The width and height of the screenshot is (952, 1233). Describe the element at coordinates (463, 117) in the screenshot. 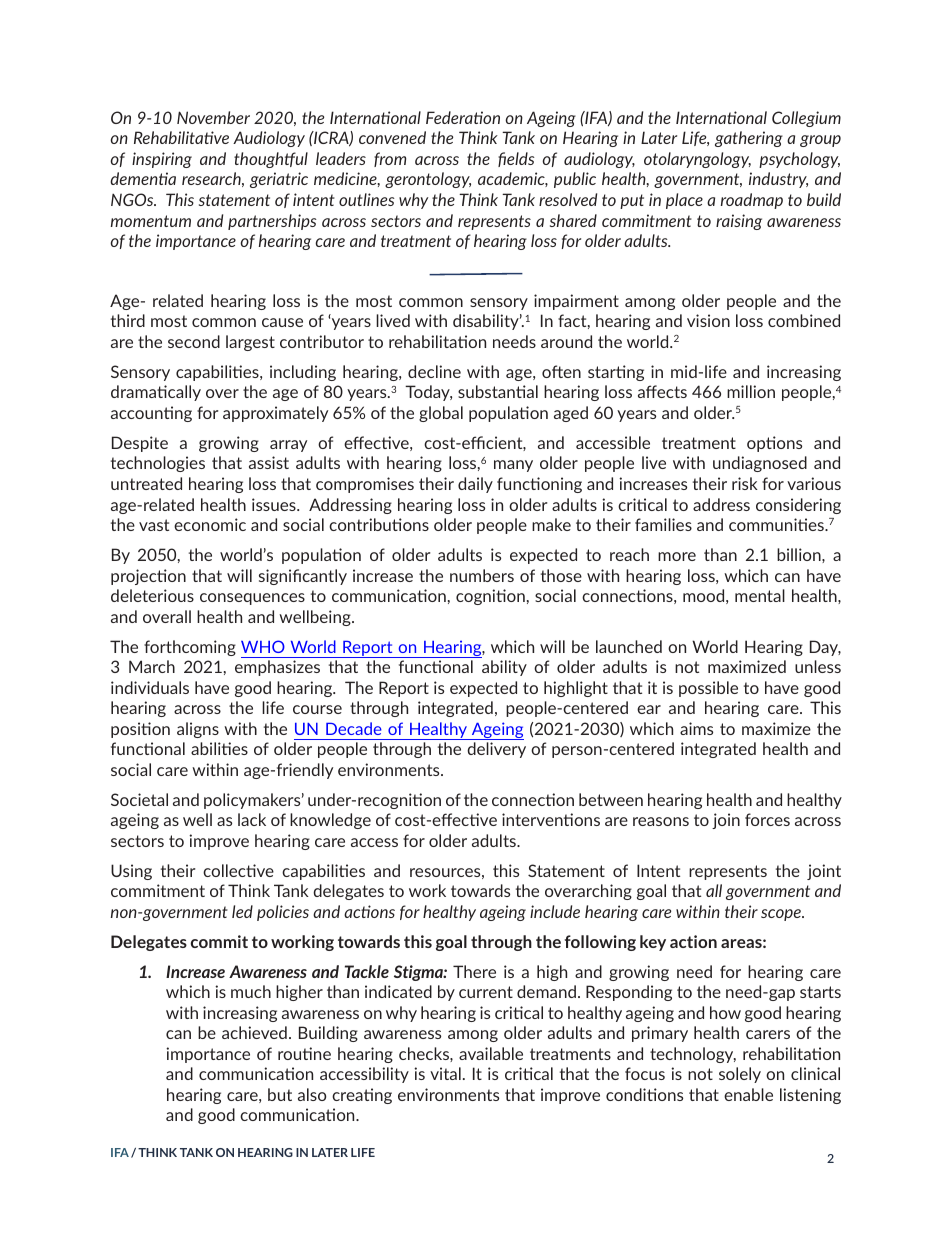

I see `Federation` at that location.
